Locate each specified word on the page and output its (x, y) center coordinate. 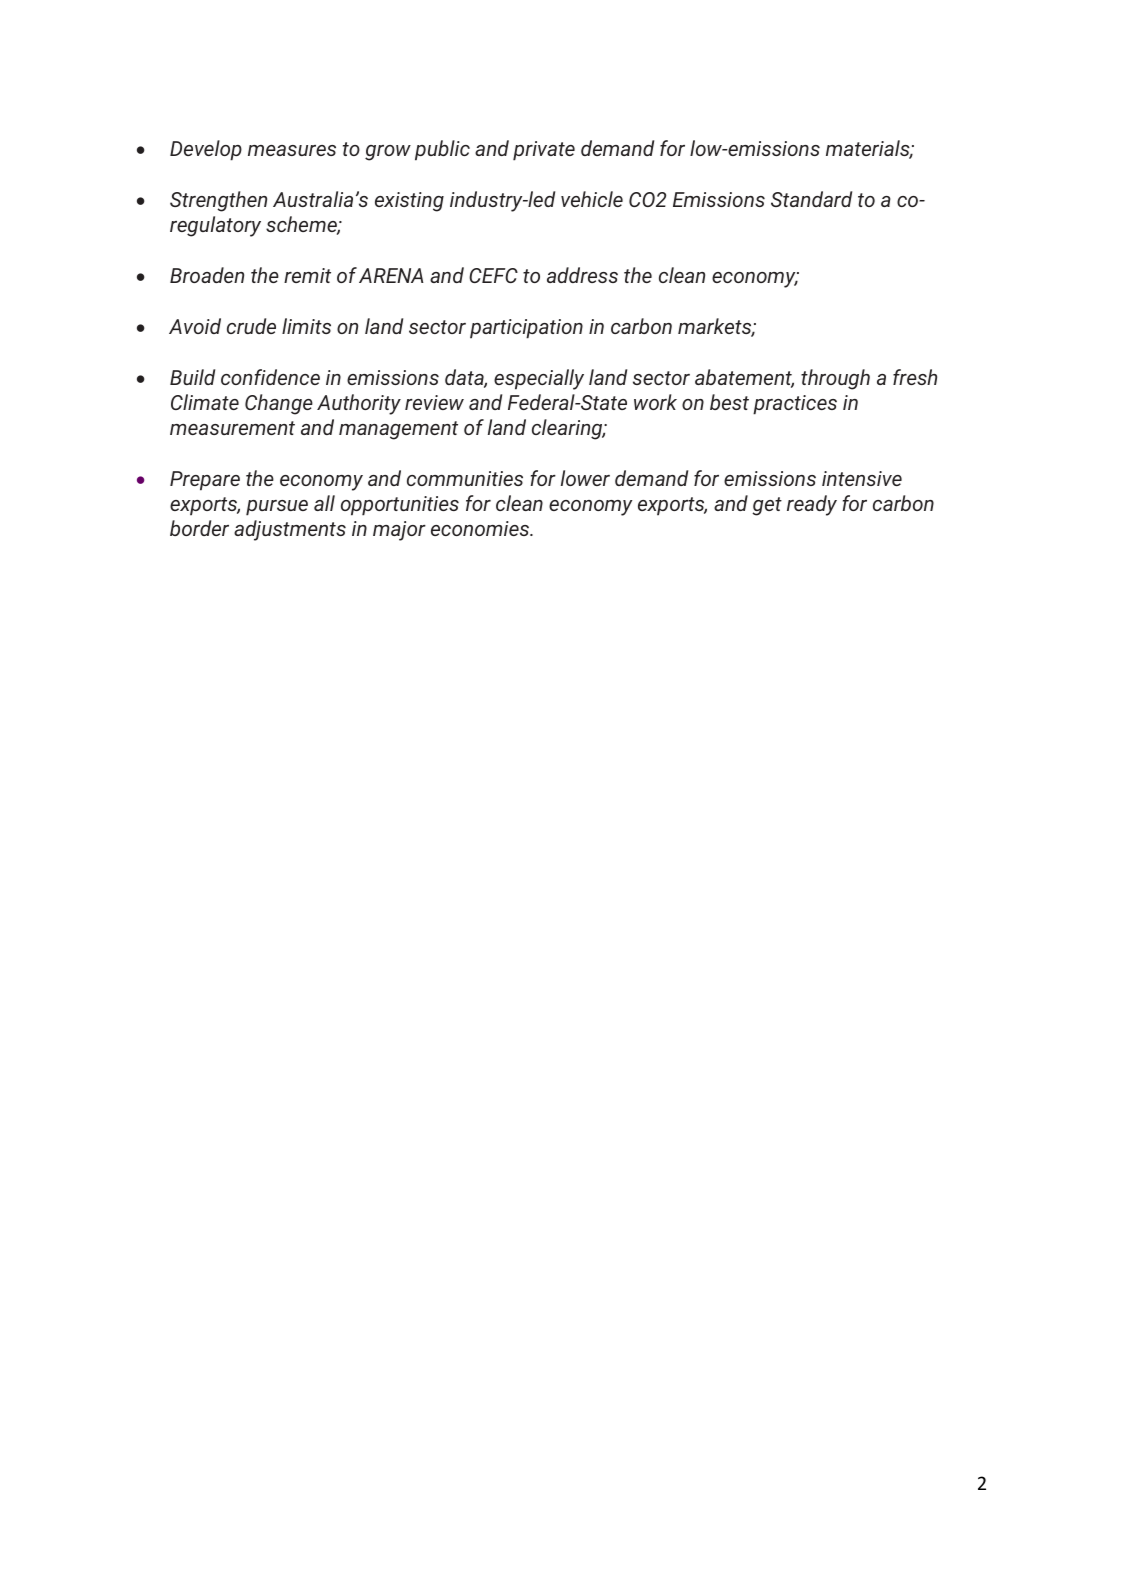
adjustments (290, 530)
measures (292, 150)
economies (481, 528)
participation (526, 329)
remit (307, 275)
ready (812, 505)
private (544, 151)
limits (306, 326)
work (655, 402)
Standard (811, 199)
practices (795, 405)
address (582, 275)
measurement (232, 428)
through (835, 379)
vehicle (592, 199)
